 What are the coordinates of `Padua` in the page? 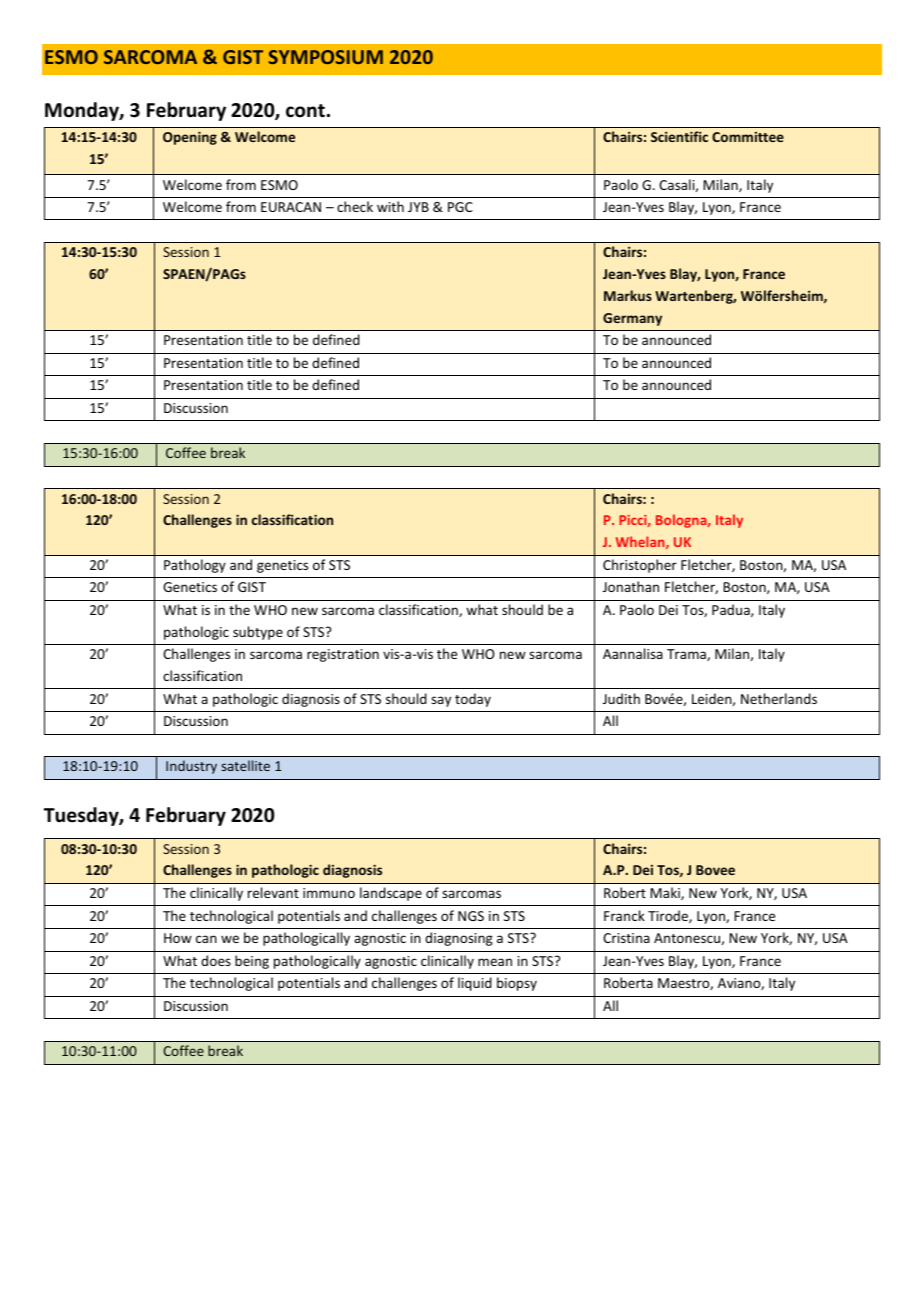 It's located at (732, 610).
